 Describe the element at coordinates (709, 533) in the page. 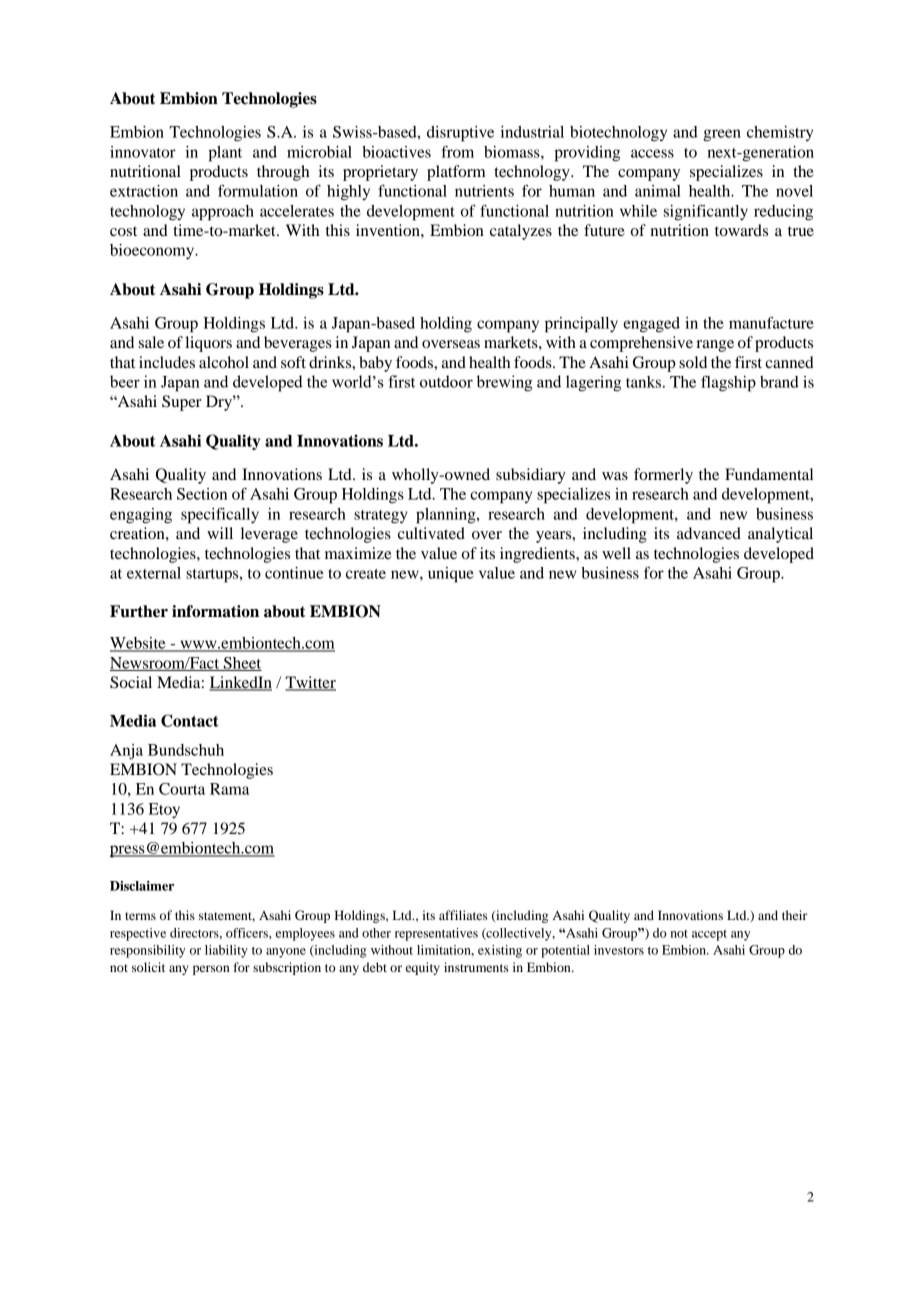

I see `advanced` at that location.
